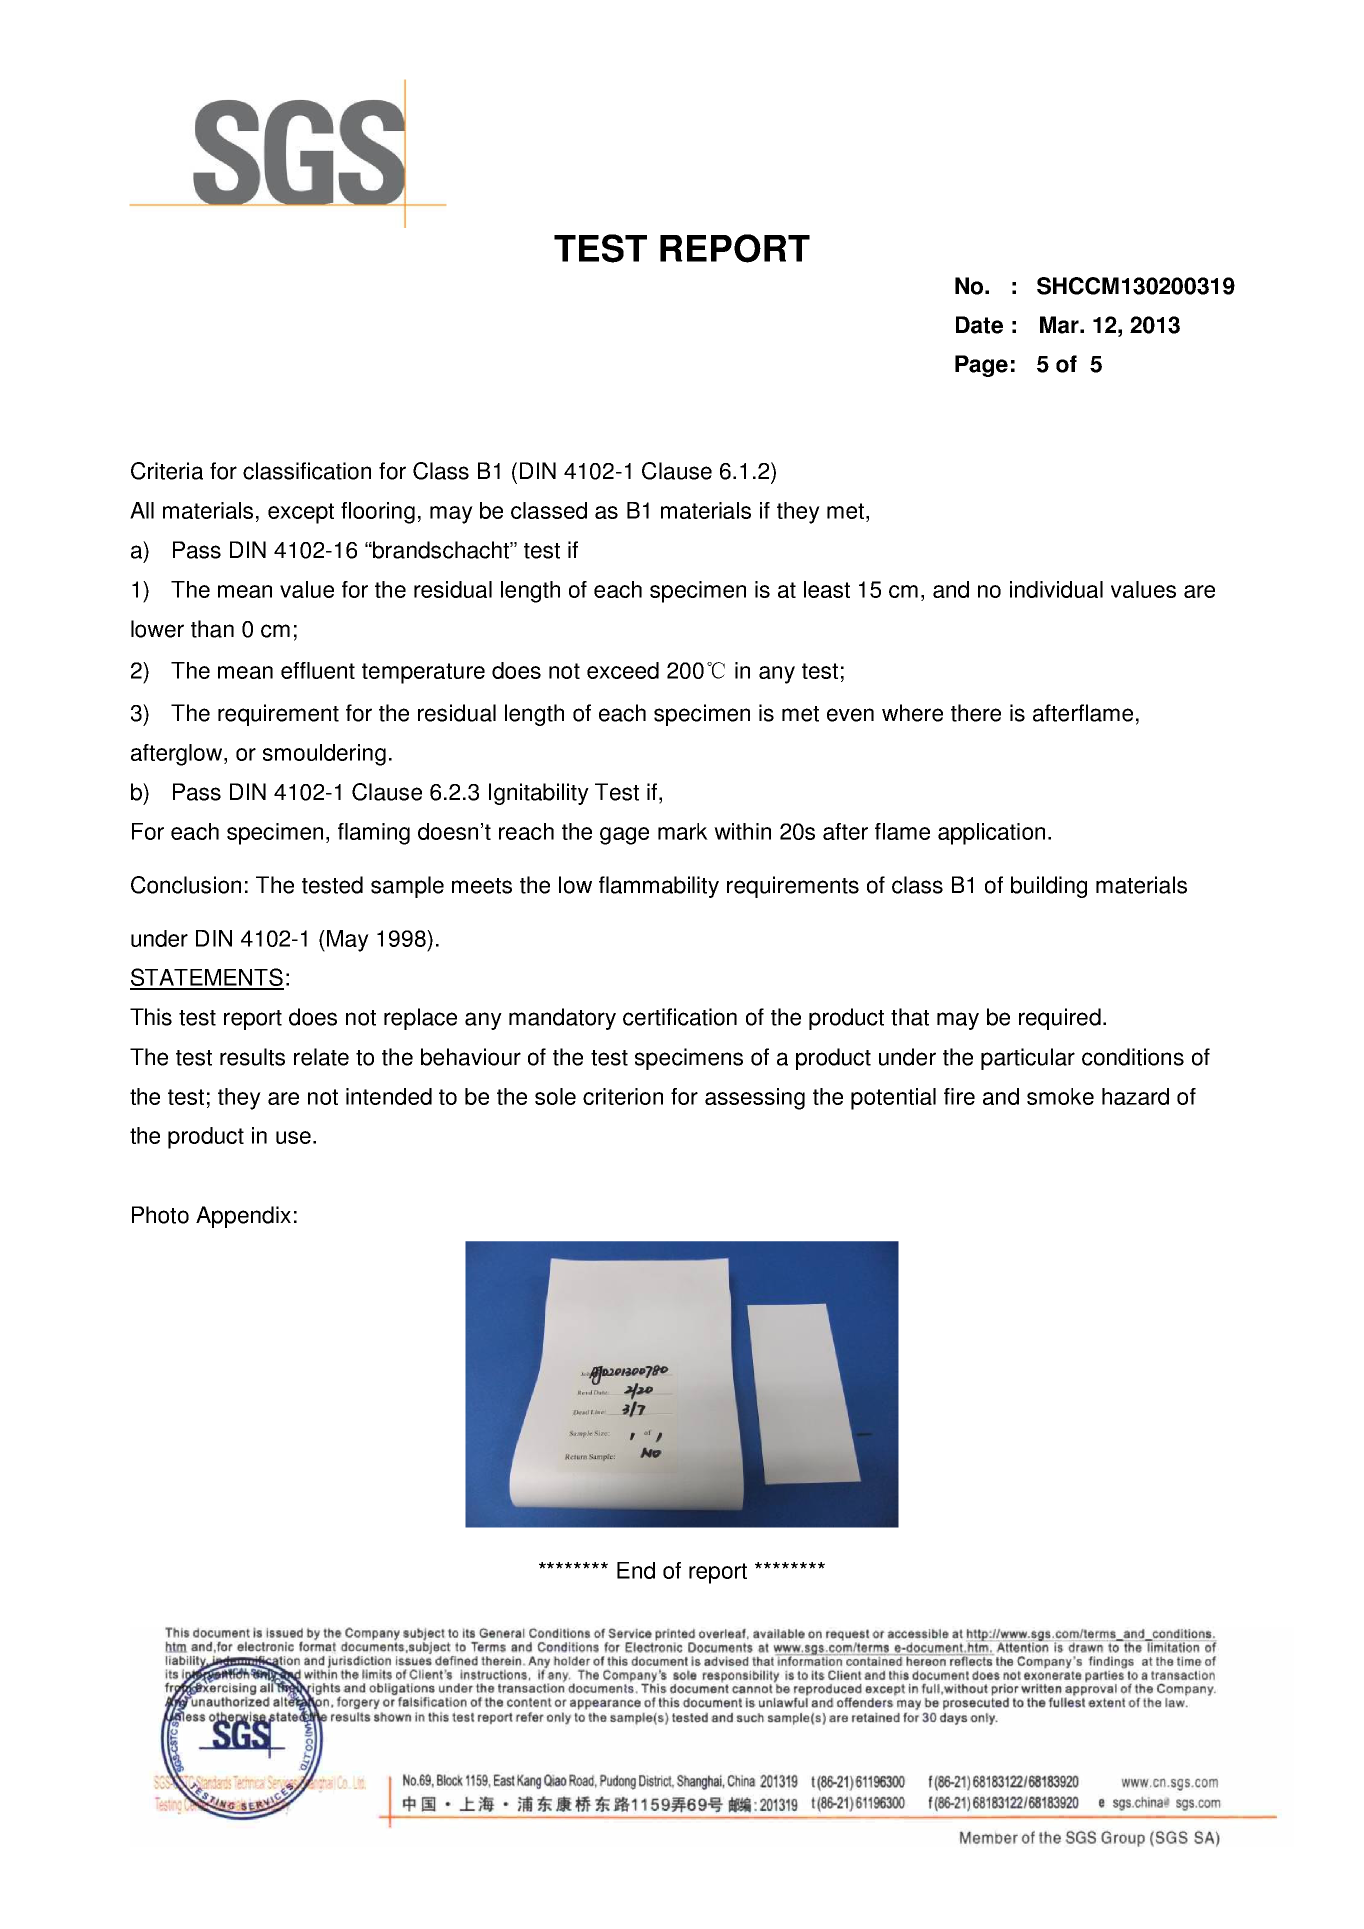 The width and height of the page is (1364, 1929). What do you see at coordinates (683, 831) in the page?
I see `mark` at bounding box center [683, 831].
